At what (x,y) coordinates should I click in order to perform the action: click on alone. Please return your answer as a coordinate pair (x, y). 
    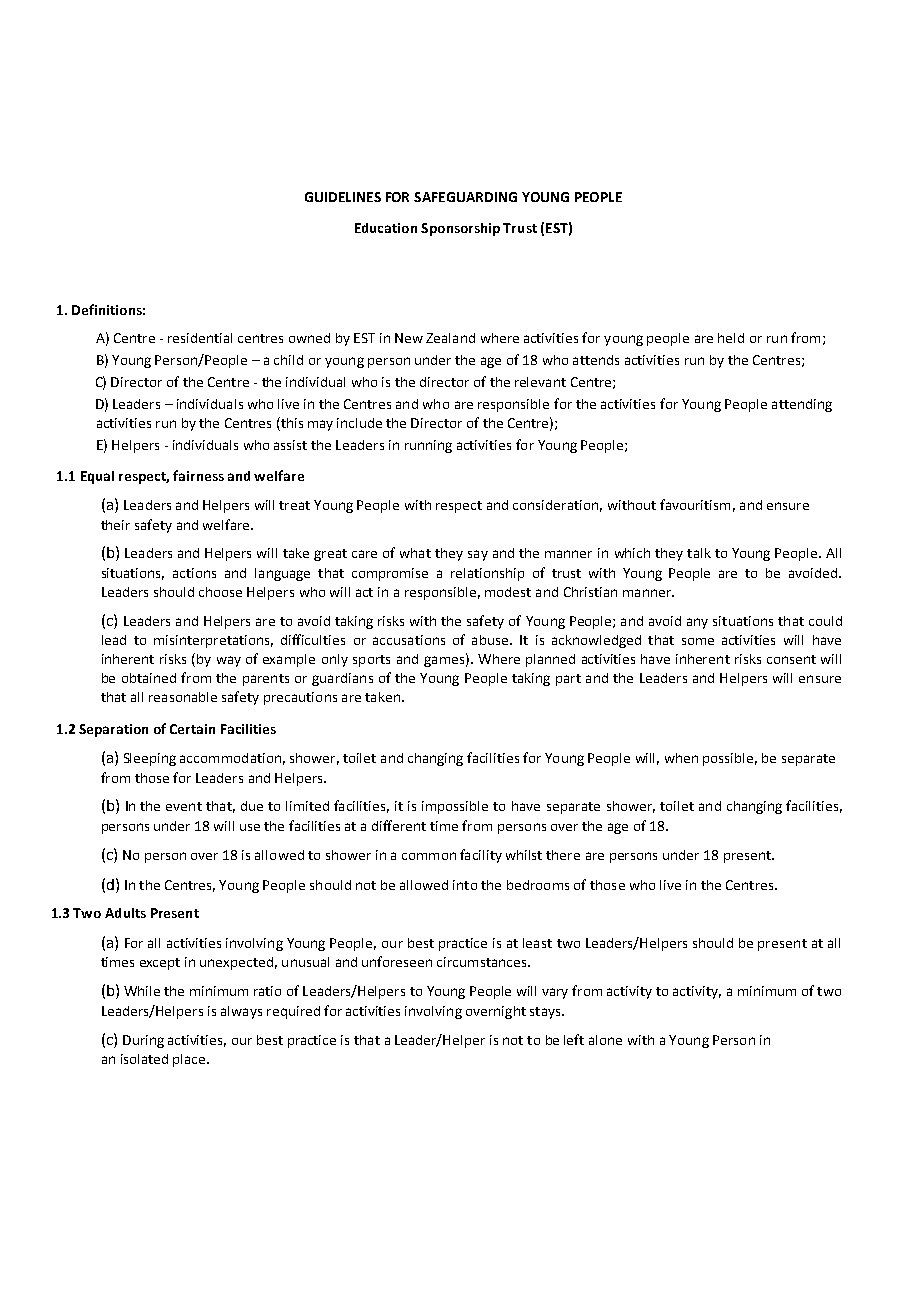
    Looking at the image, I should click on (605, 1040).
